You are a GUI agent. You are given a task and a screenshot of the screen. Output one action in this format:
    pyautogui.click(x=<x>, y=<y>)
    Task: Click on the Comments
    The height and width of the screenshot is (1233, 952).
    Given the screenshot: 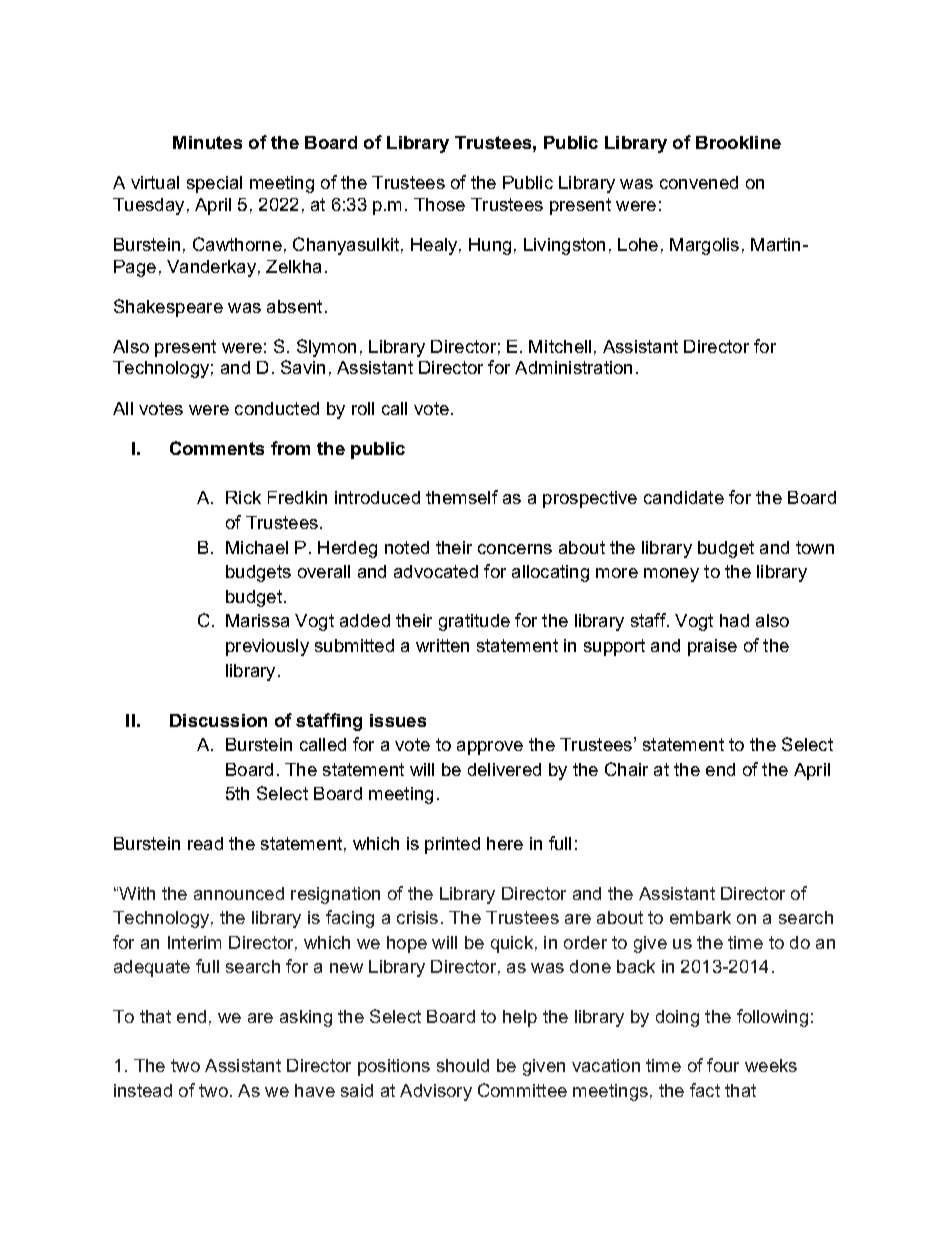 What is the action you would take?
    pyautogui.click(x=217, y=448)
